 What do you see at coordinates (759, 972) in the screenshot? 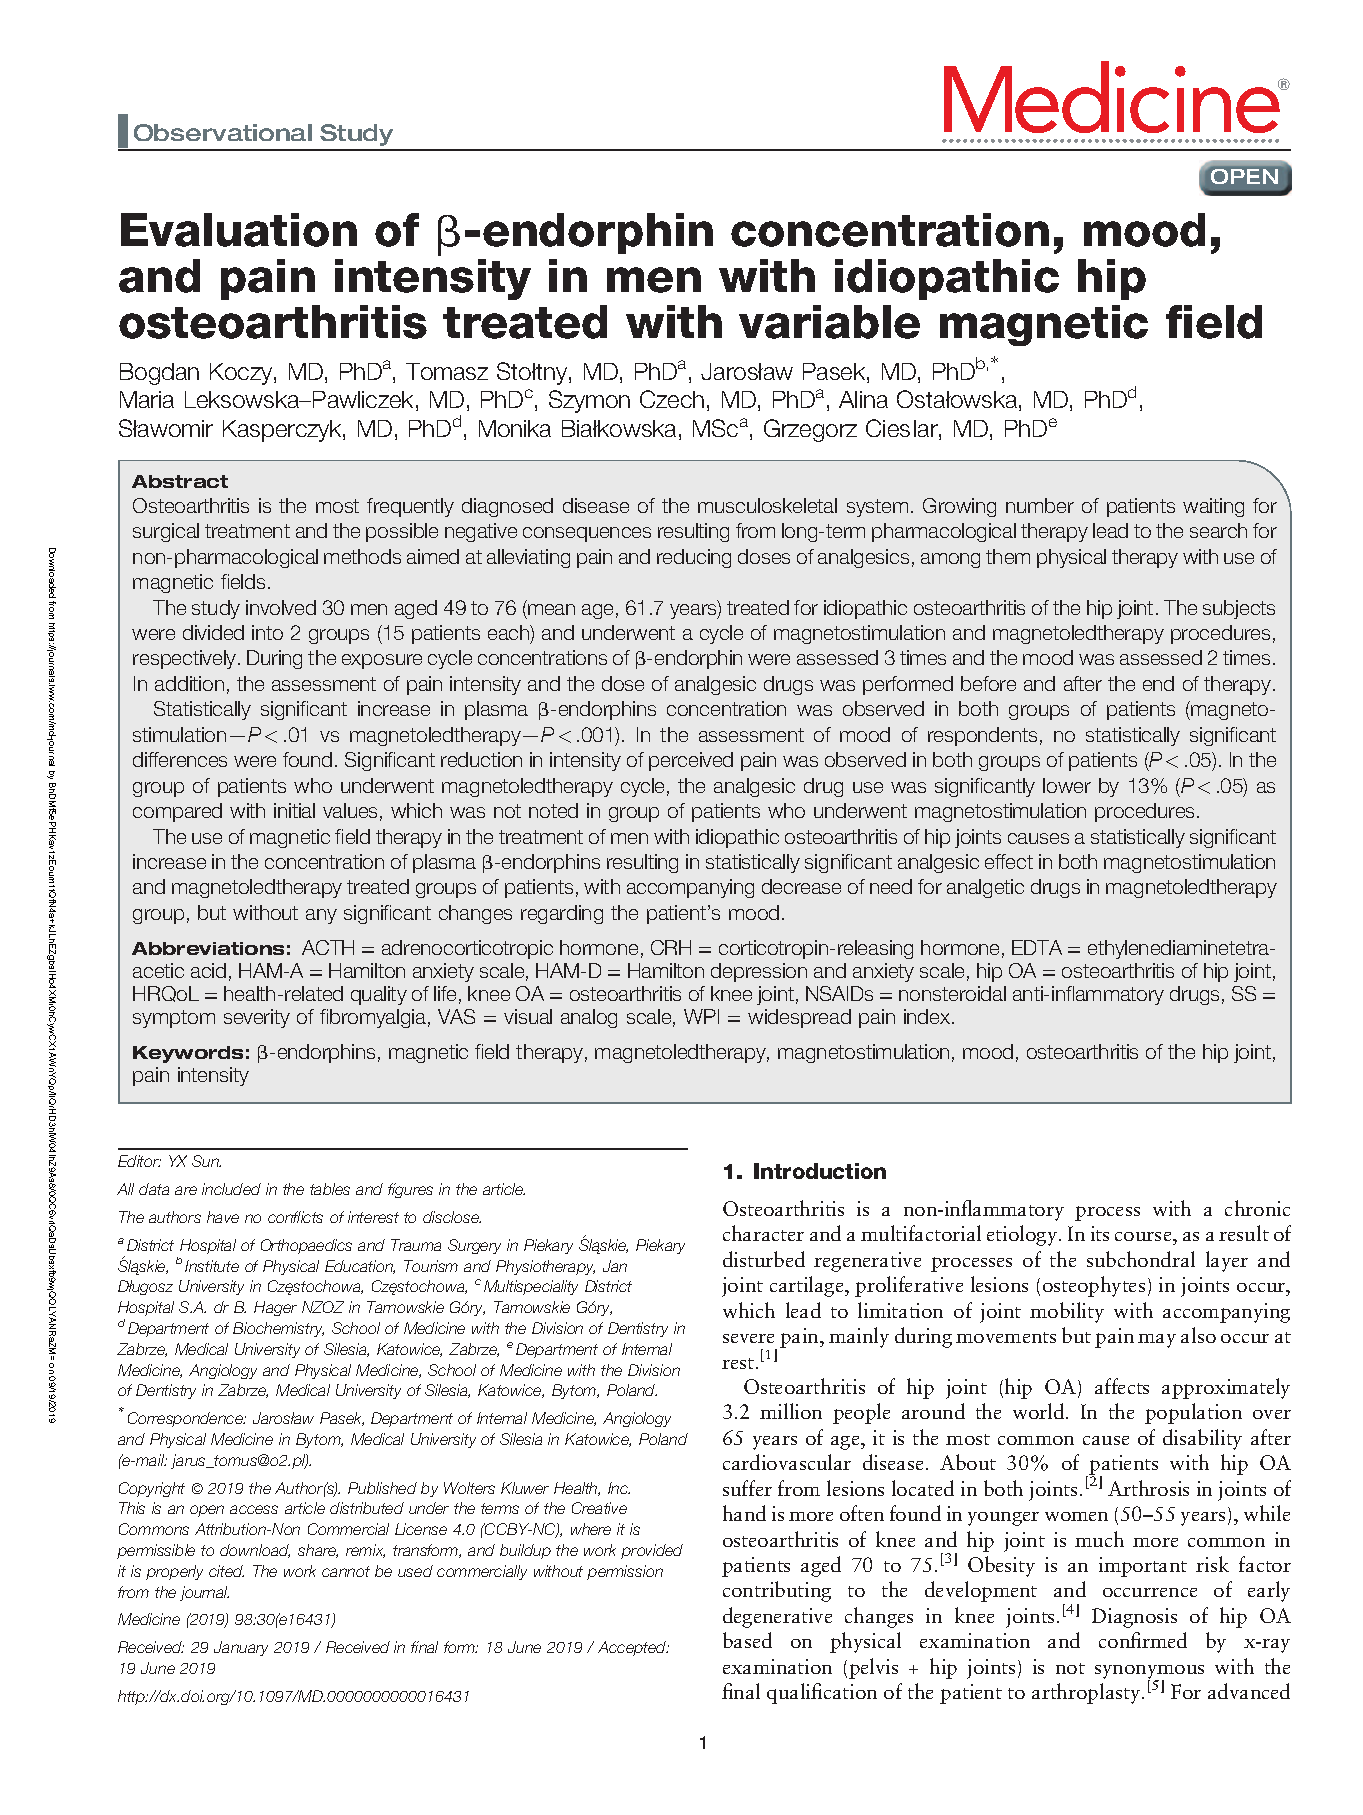
I see `depression` at bounding box center [759, 972].
